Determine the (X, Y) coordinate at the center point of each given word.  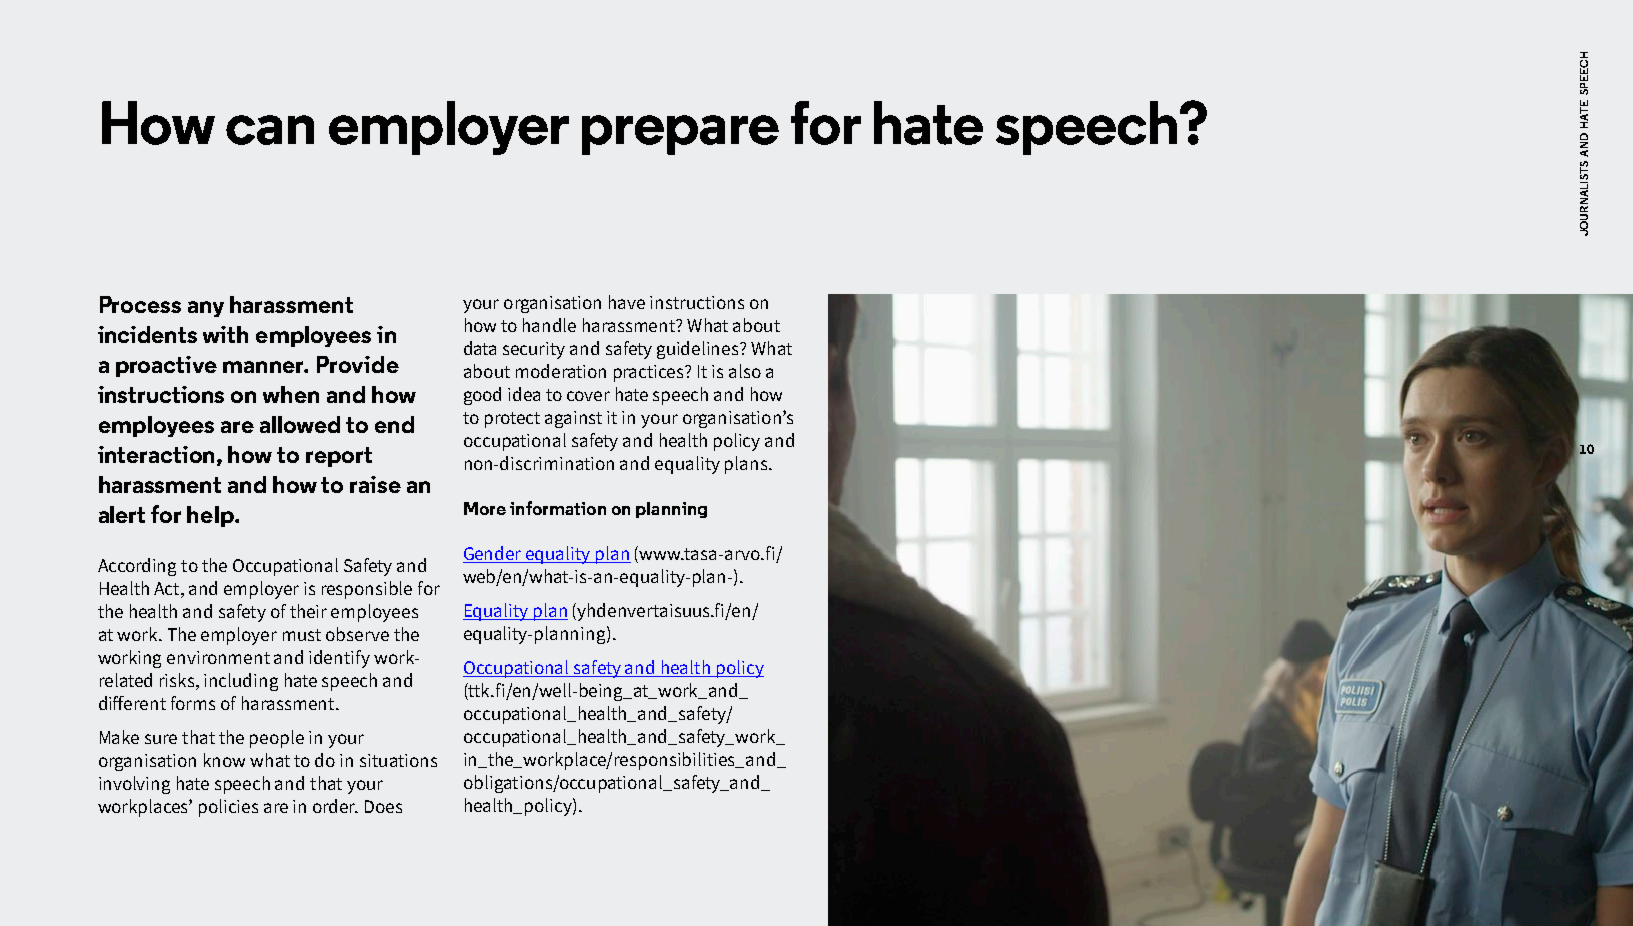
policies (228, 808)
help (211, 516)
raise (375, 484)
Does (383, 806)
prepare (680, 135)
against (573, 419)
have (627, 302)
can (270, 130)
